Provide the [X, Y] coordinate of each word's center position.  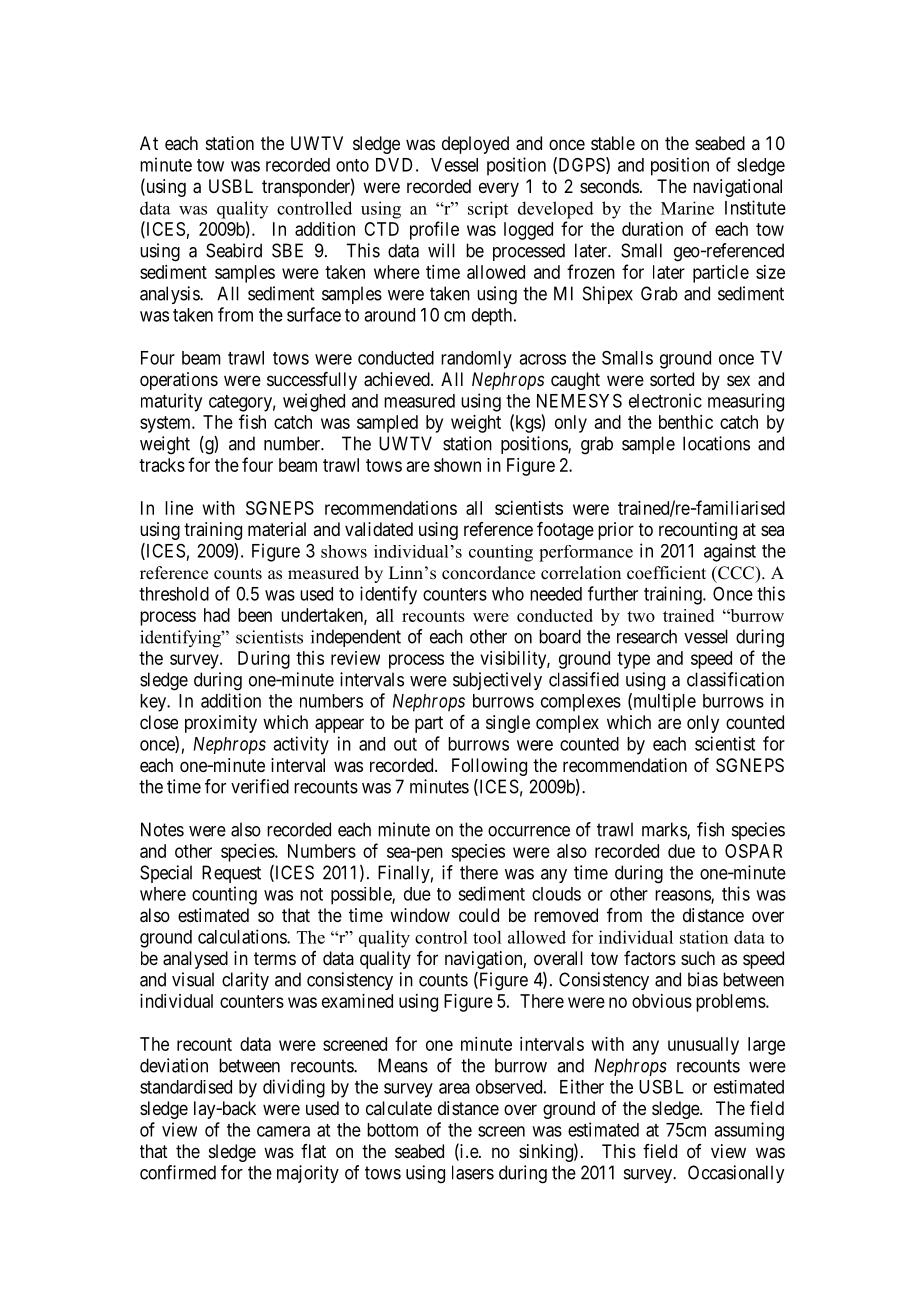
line [179, 508]
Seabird [234, 250]
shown [457, 465]
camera [283, 1131]
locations [716, 443]
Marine [687, 208]
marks [665, 830]
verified [260, 786]
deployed [475, 145]
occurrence [529, 831]
